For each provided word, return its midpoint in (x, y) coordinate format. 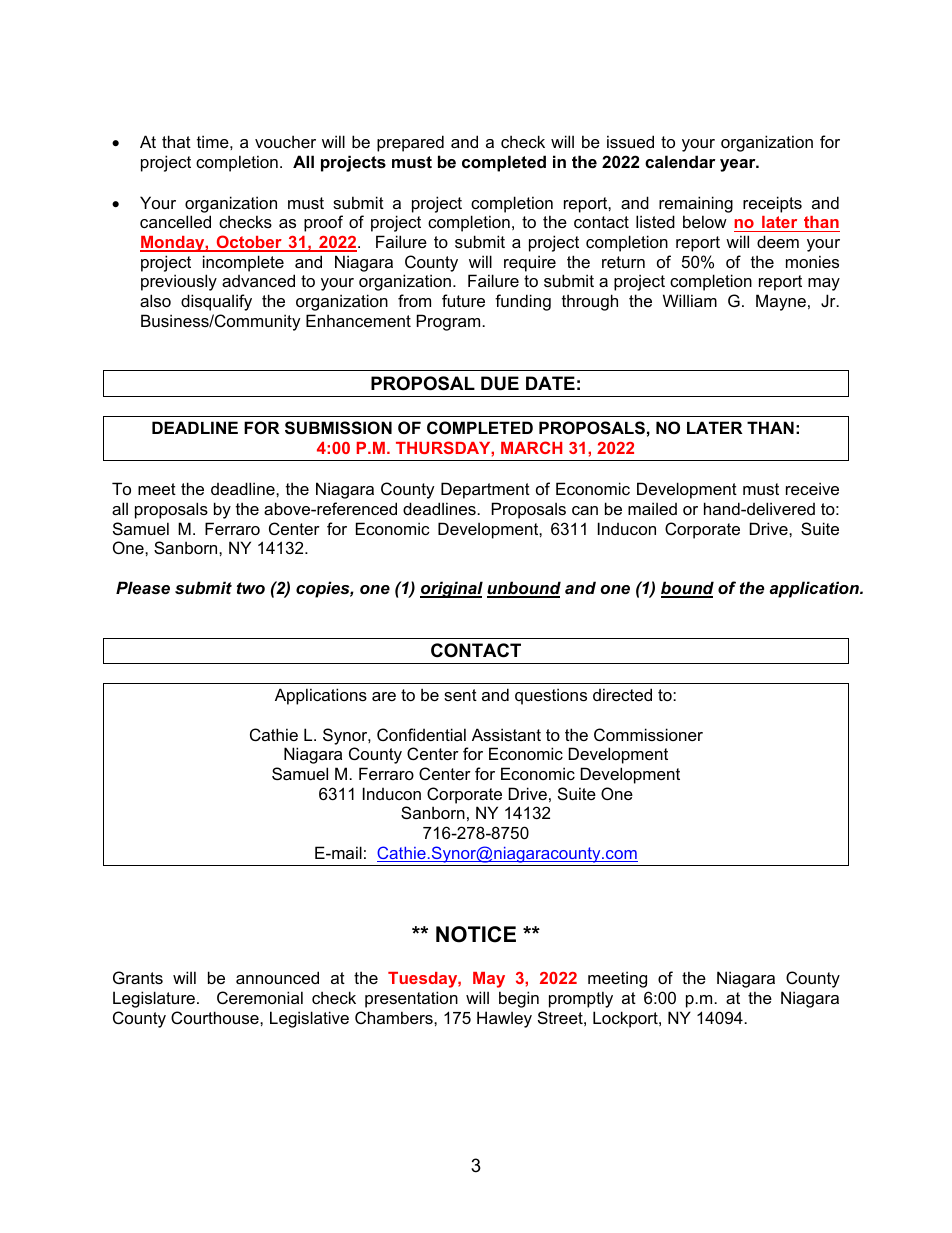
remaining (696, 204)
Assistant (506, 734)
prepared (410, 143)
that (176, 141)
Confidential (421, 734)
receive (812, 488)
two (251, 588)
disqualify (216, 302)
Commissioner (648, 734)
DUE (500, 383)
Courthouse (216, 1017)
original (451, 589)
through (590, 302)
